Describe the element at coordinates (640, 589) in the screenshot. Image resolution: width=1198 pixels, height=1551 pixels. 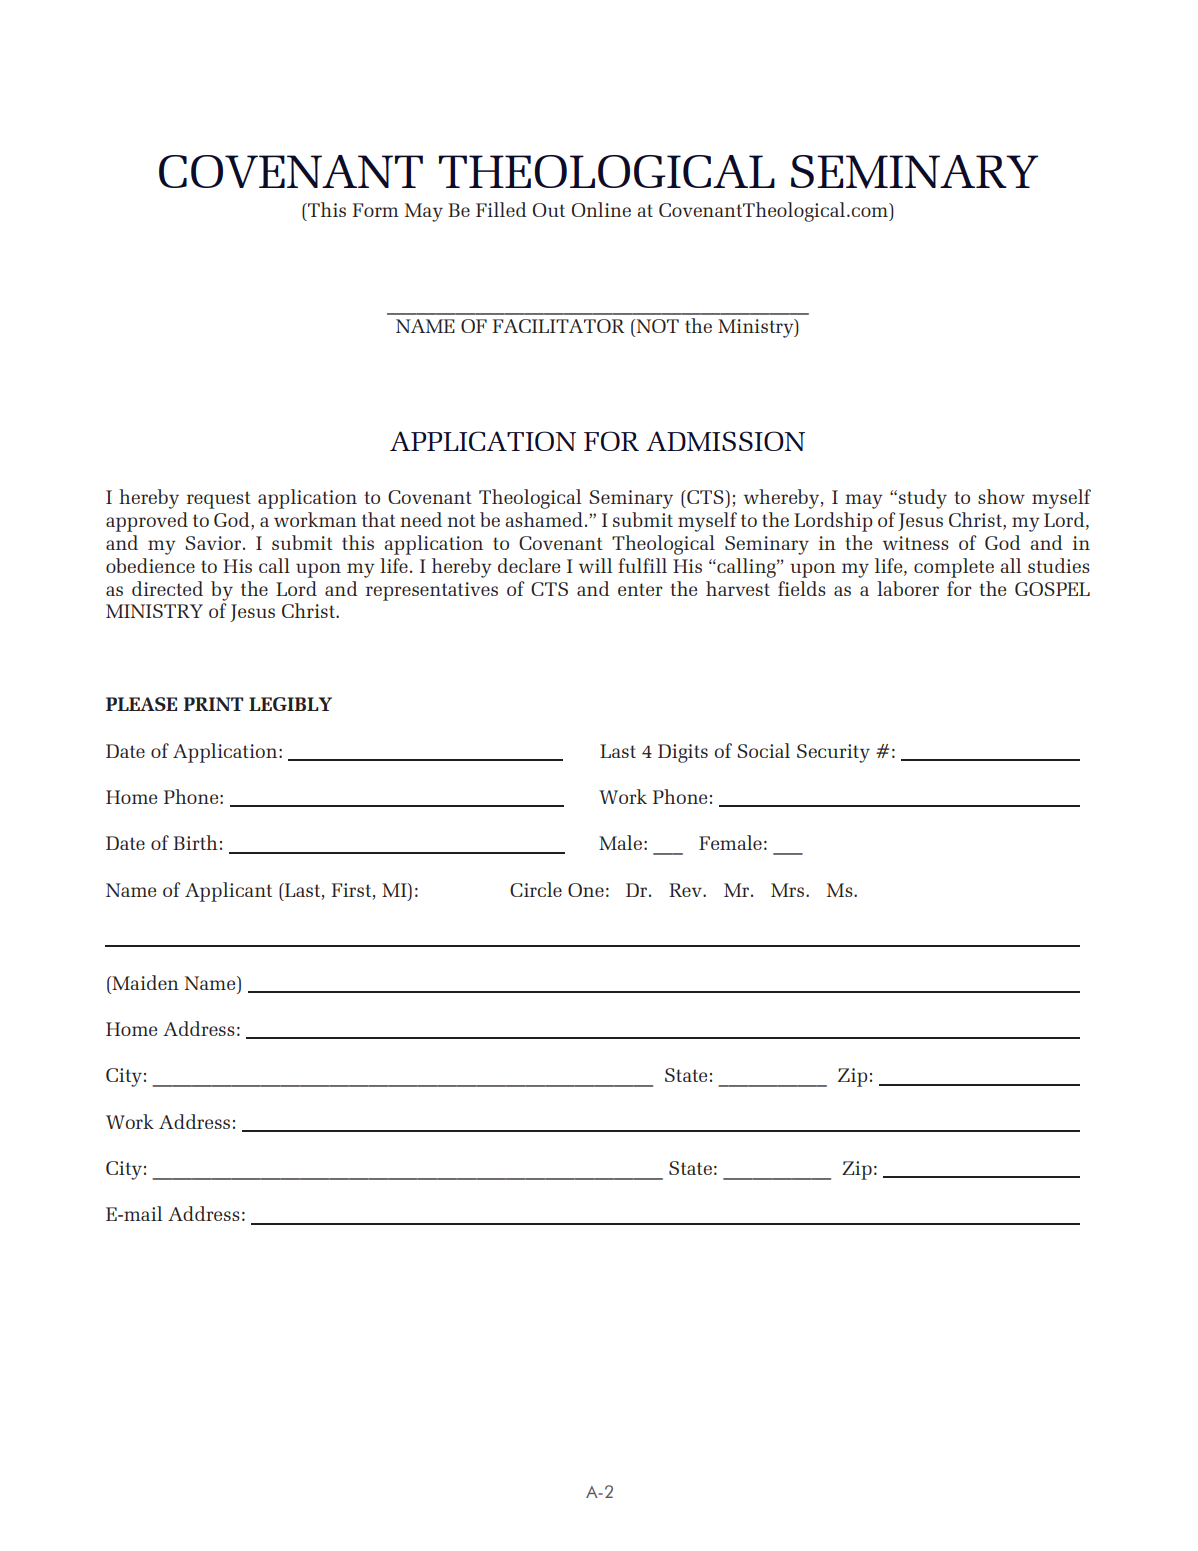
I see `enter` at that location.
